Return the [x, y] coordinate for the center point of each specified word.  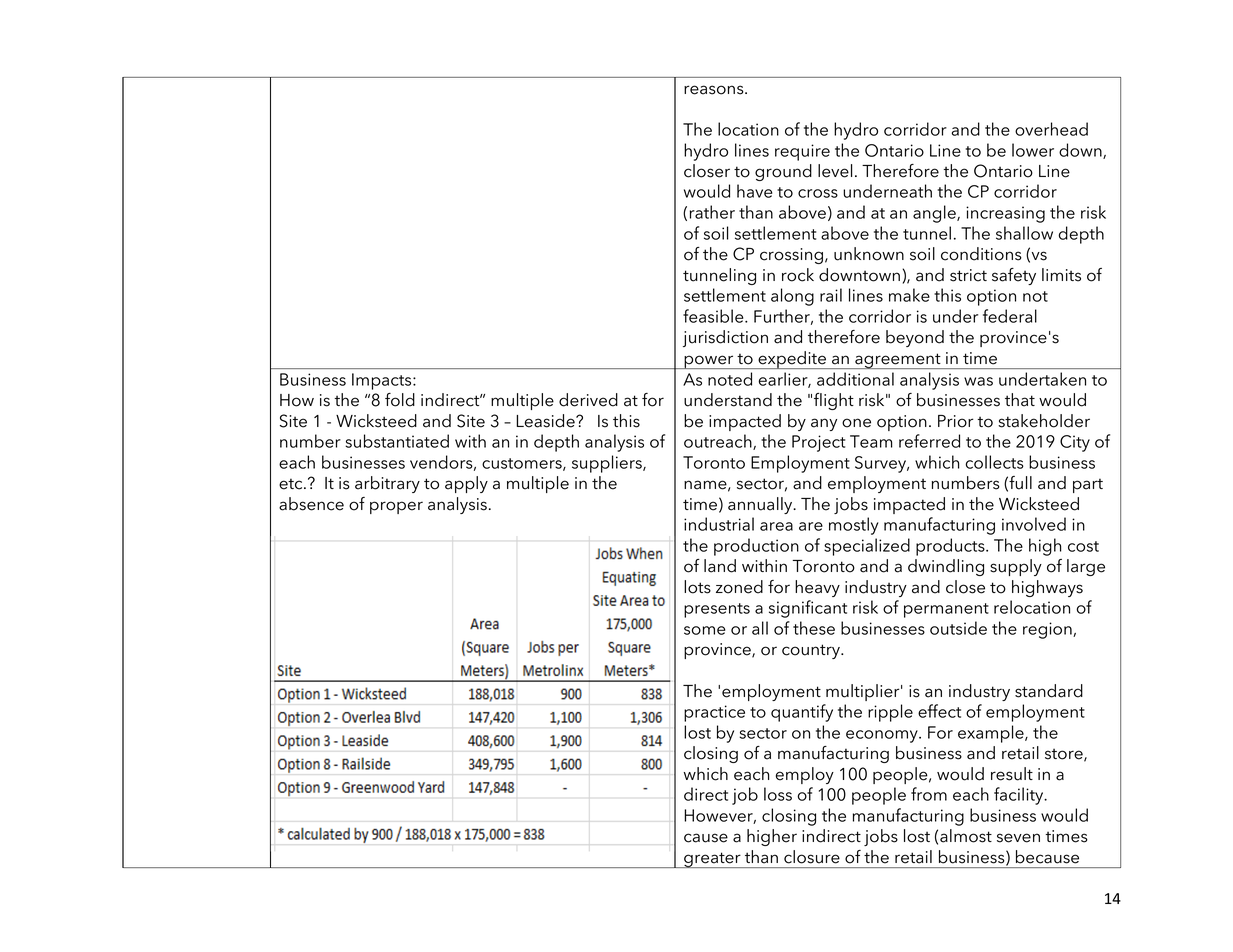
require [802, 152]
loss [778, 794]
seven [1018, 838]
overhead [1051, 129]
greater [712, 860]
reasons [715, 90]
